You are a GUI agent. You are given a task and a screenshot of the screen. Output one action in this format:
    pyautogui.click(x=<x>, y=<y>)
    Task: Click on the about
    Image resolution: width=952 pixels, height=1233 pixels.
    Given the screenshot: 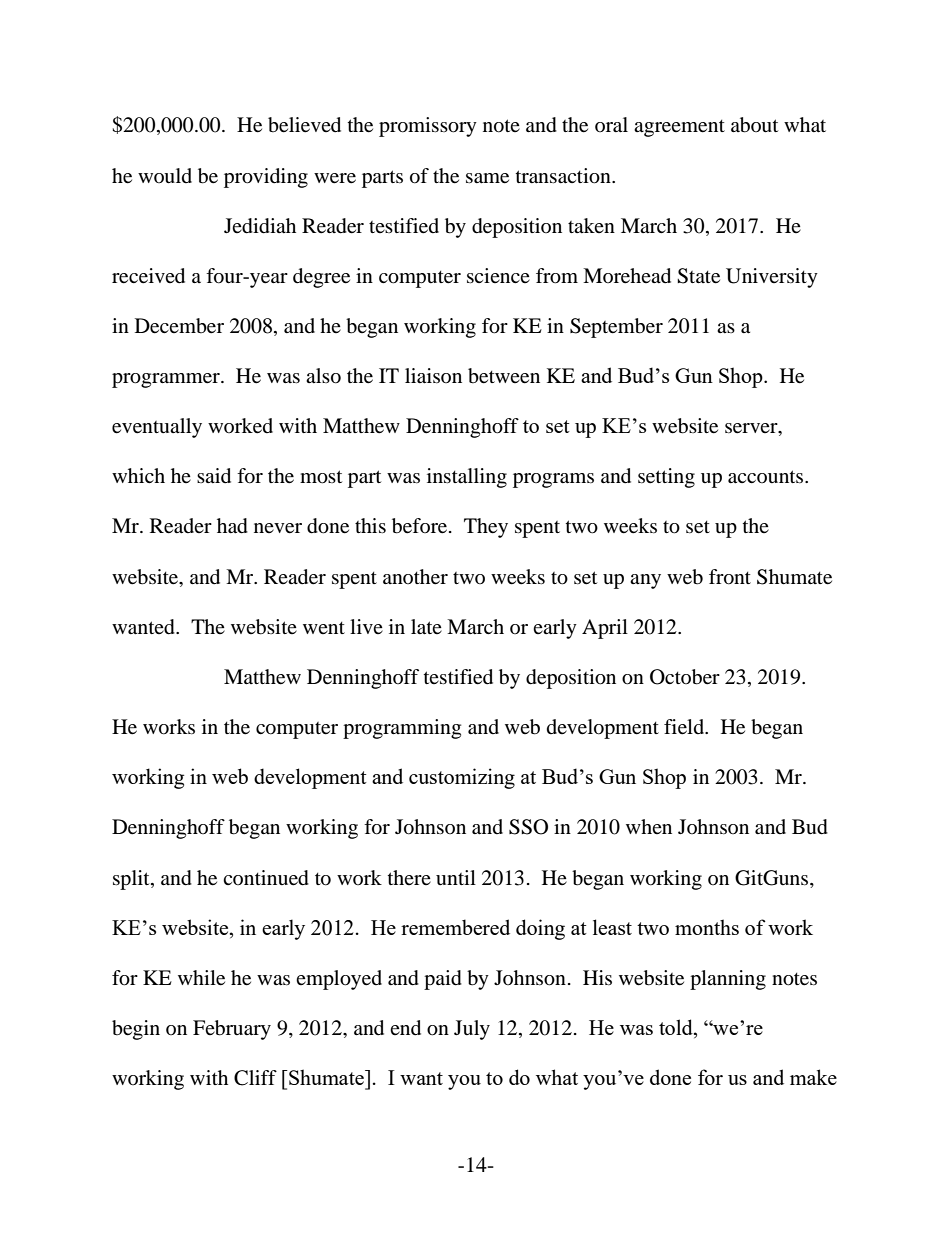 What is the action you would take?
    pyautogui.click(x=754, y=125)
